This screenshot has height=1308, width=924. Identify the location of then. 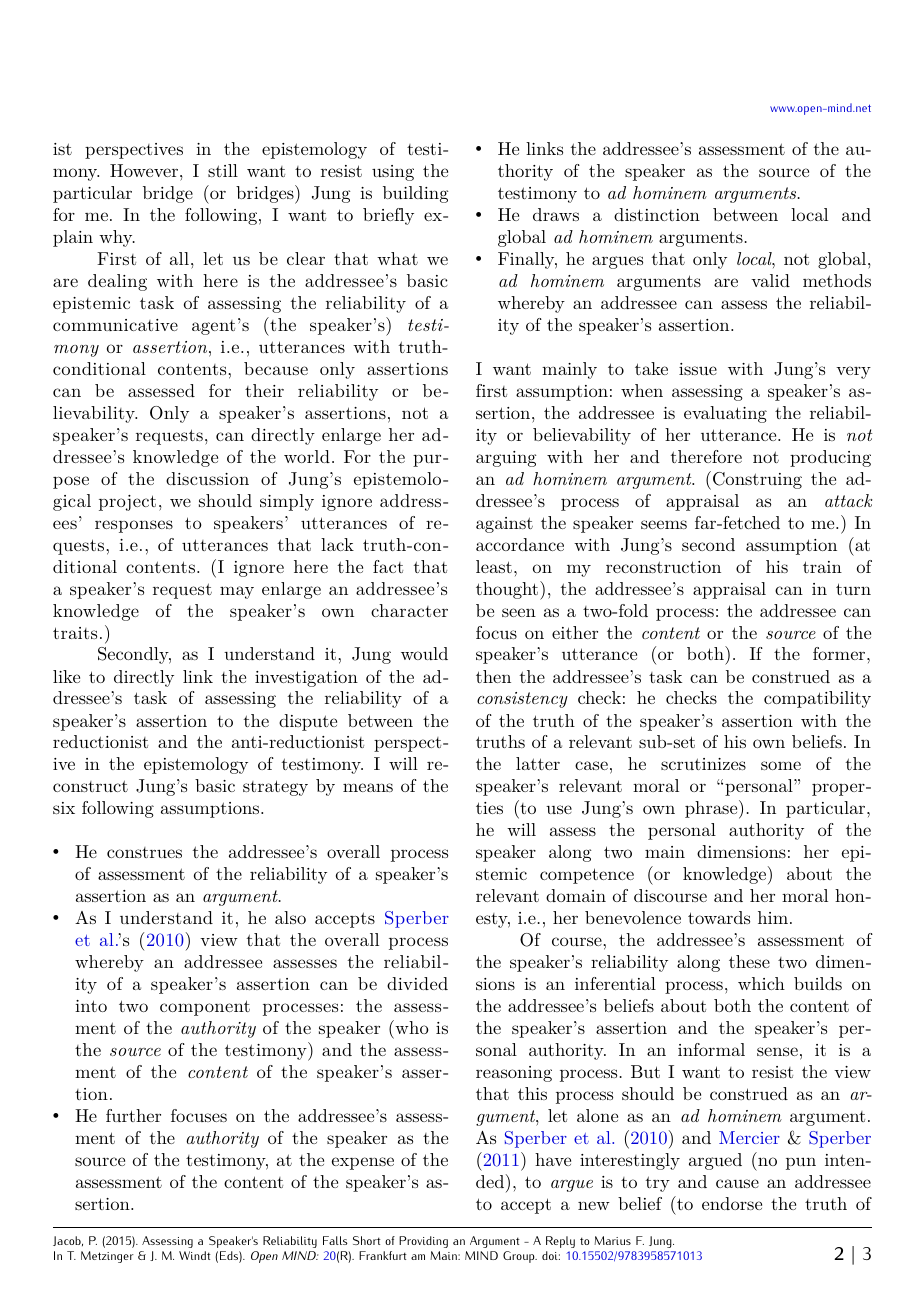
(493, 676).
